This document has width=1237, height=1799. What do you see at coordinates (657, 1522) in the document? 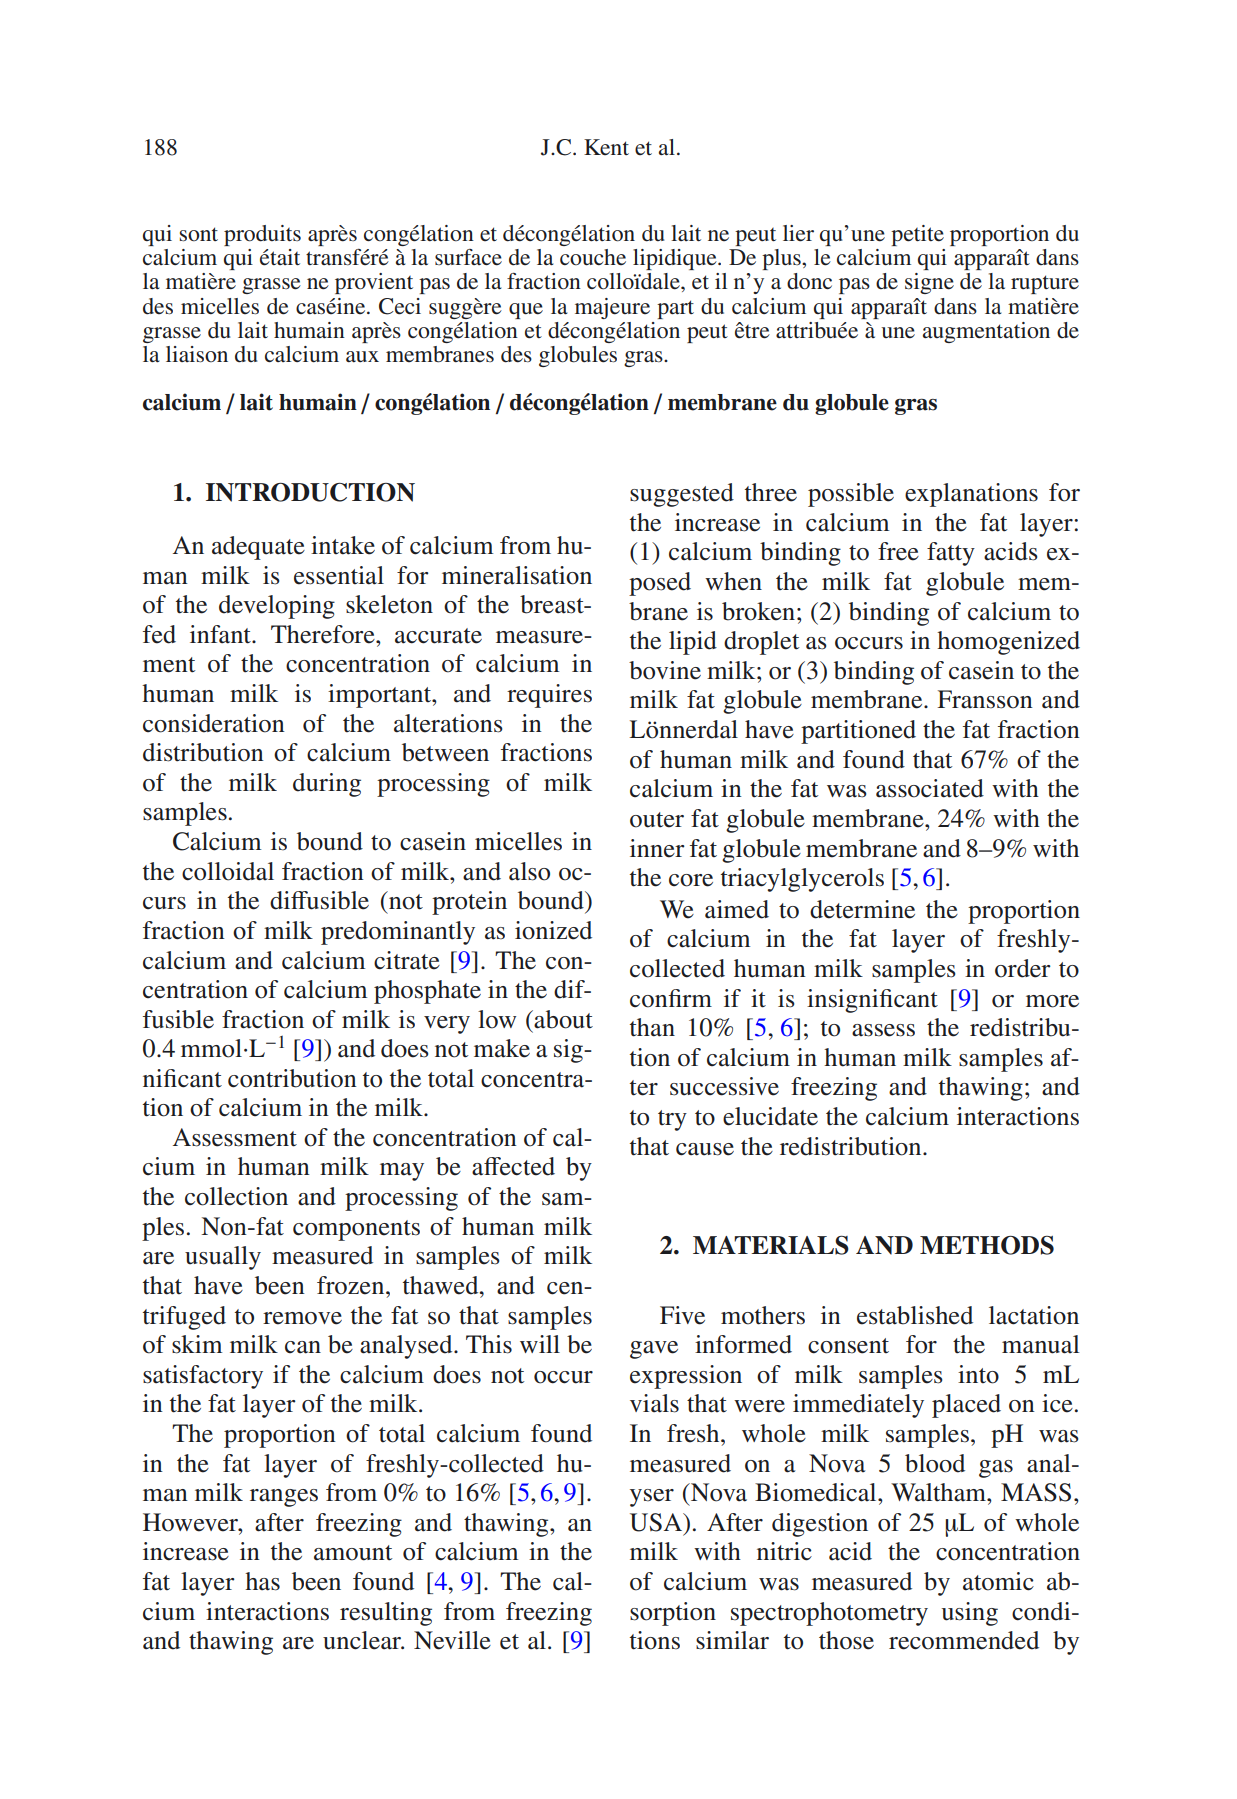
I see `USA` at bounding box center [657, 1522].
